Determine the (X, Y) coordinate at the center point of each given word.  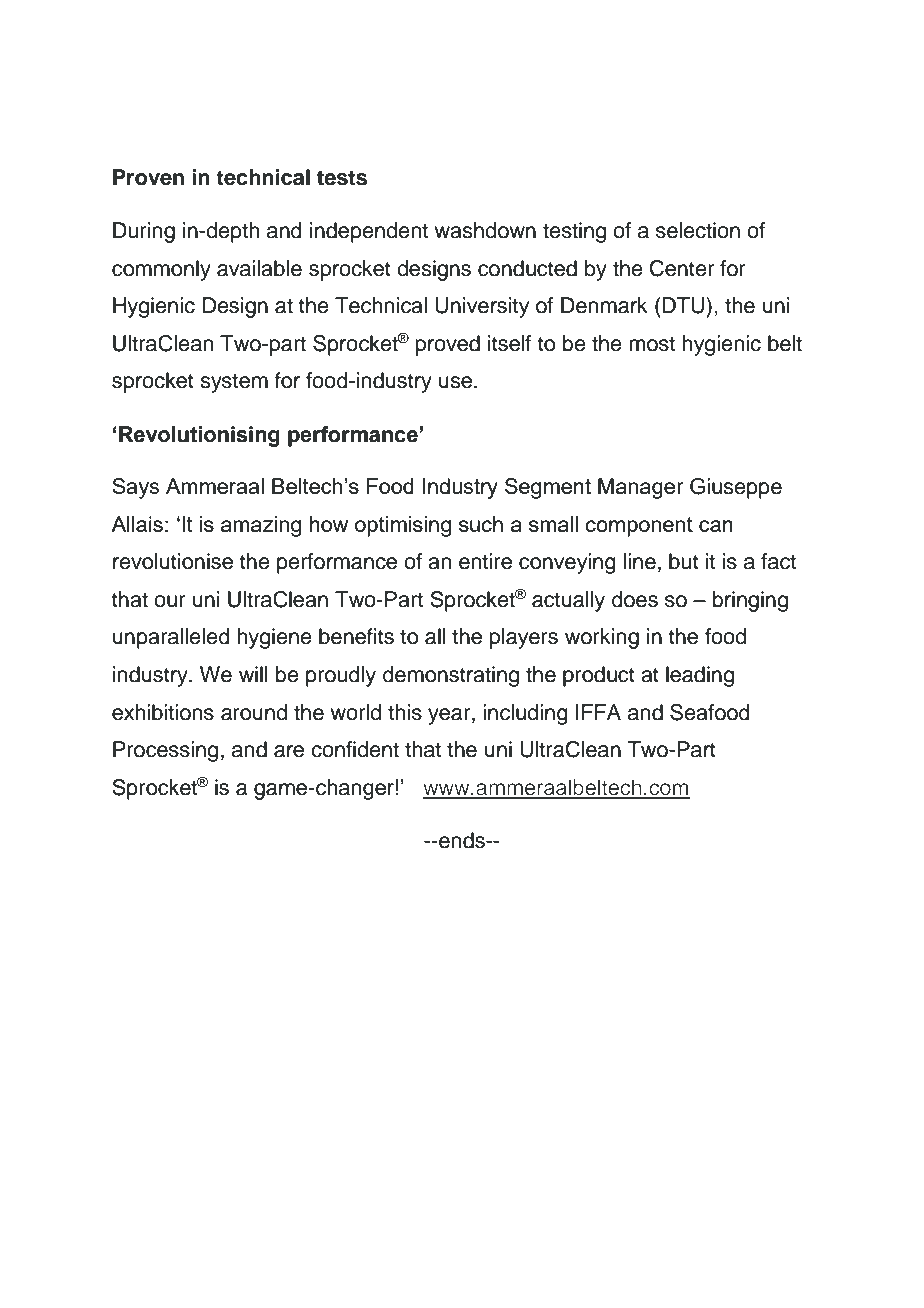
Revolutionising (199, 436)
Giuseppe (736, 488)
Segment (548, 488)
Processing (165, 751)
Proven (148, 177)
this (405, 712)
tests (342, 178)
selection (698, 230)
